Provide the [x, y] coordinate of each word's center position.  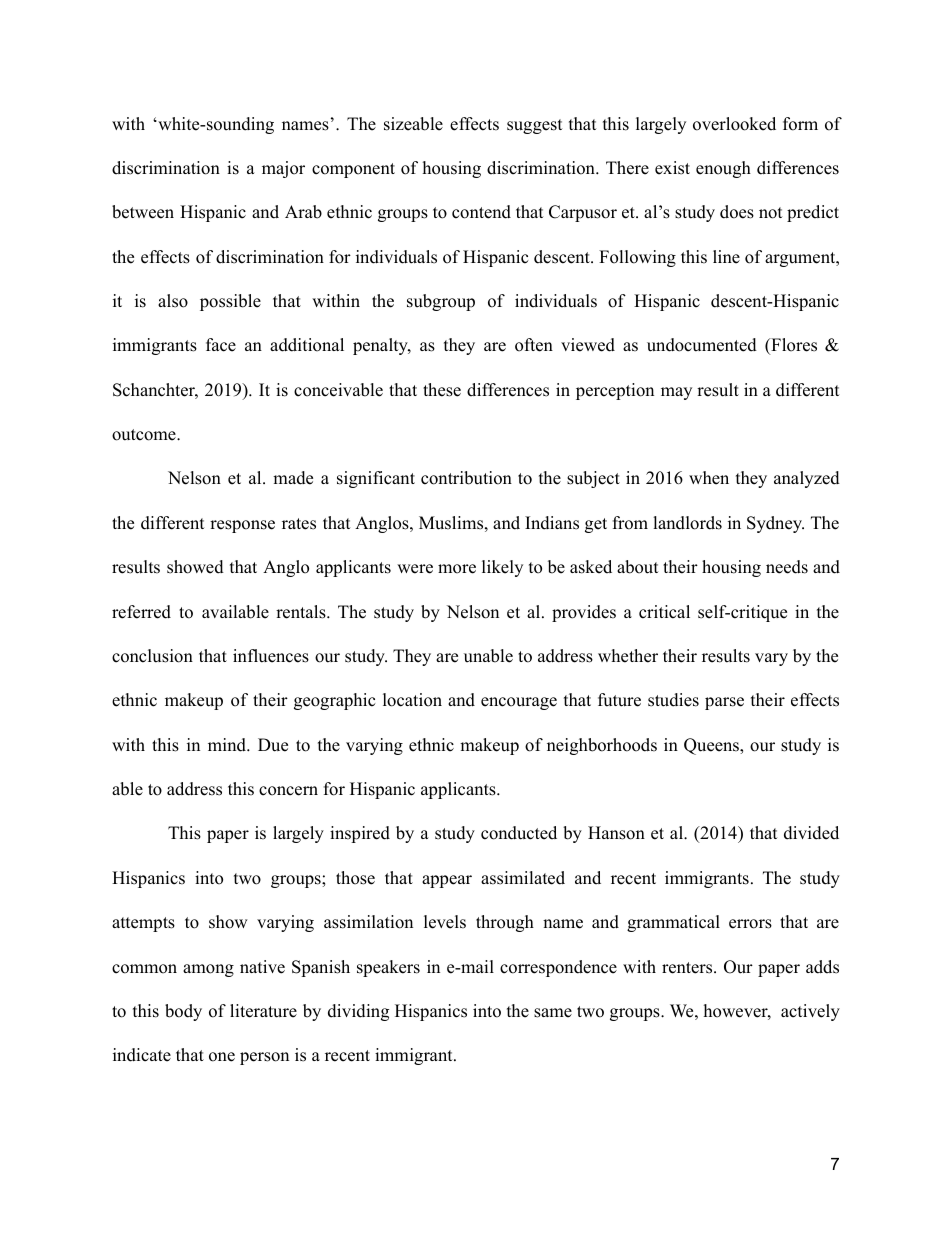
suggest [535, 126]
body [183, 1012]
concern [288, 791]
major [283, 169]
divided [811, 833]
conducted [519, 833]
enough [723, 169]
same [553, 1013]
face [221, 345]
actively [810, 1012]
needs [787, 567]
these [442, 390]
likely [502, 568]
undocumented [702, 345]
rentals [302, 612]
